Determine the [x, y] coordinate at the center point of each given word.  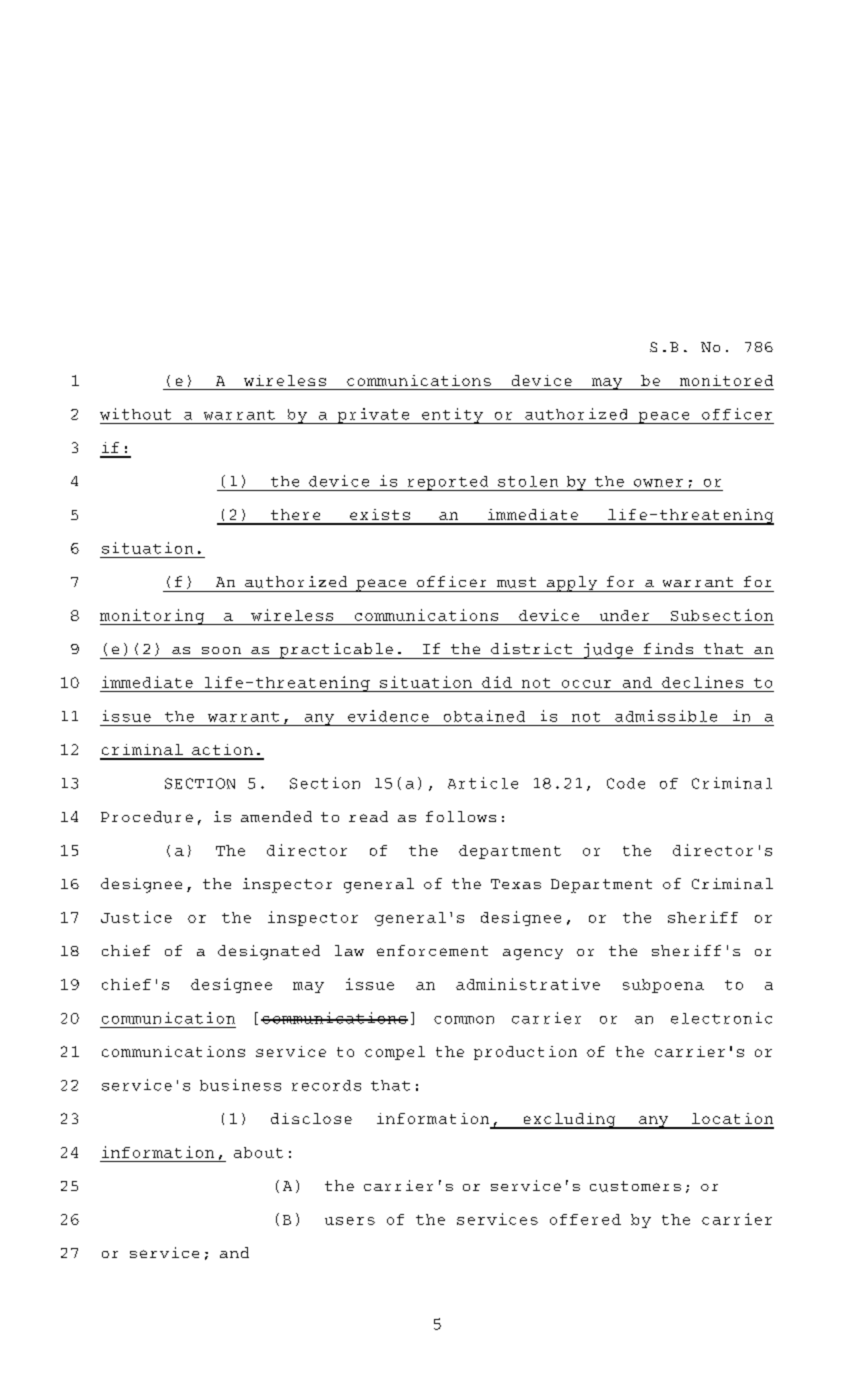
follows [461, 816]
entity [452, 416]
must [516, 582]
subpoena [663, 986]
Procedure [147, 817]
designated [269, 952]
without [135, 414]
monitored [726, 380]
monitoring [153, 617]
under [624, 615]
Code [626, 783]
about [258, 1152]
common [464, 1020]
